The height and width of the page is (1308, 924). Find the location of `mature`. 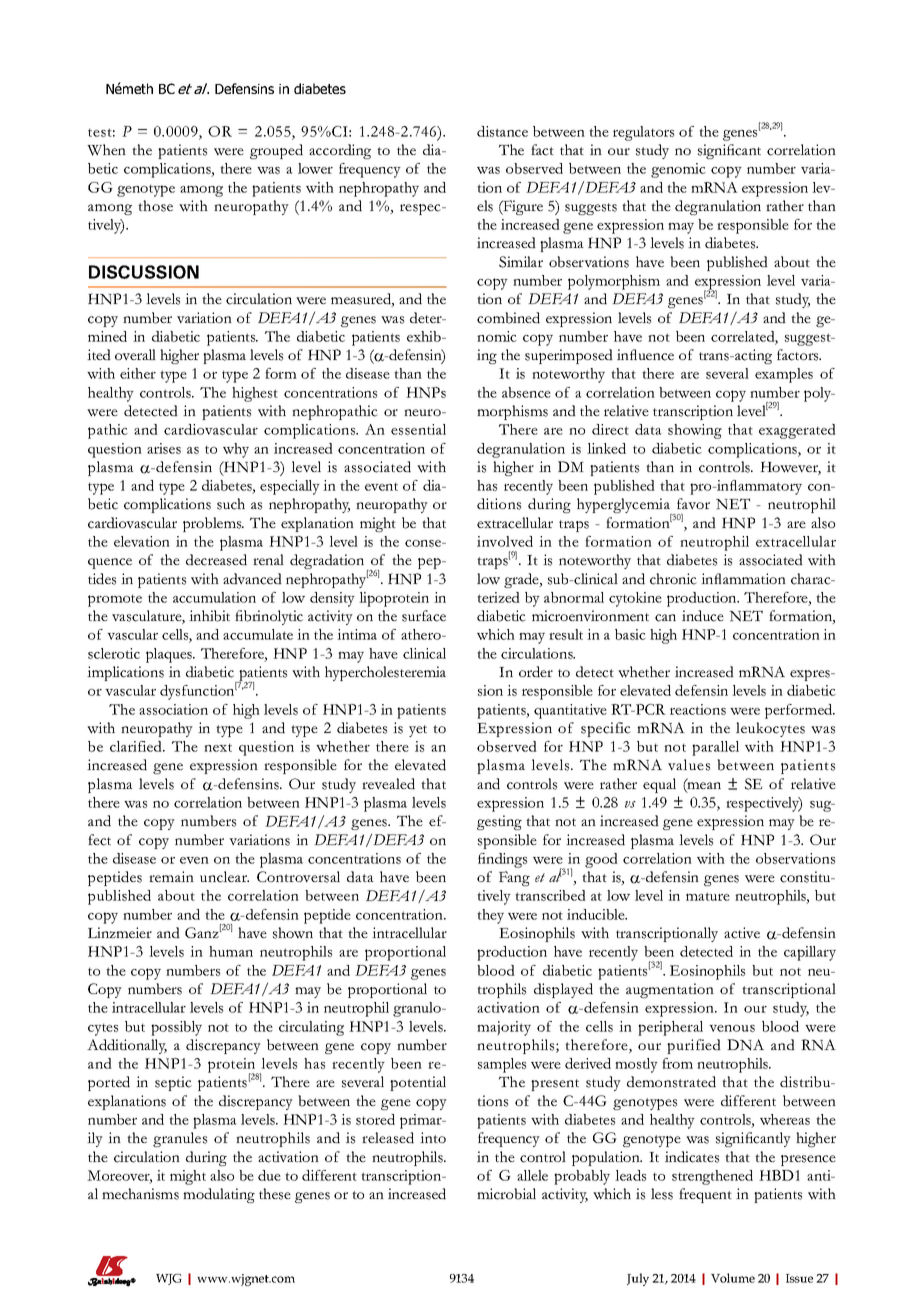

mature is located at coordinates (708, 896).
